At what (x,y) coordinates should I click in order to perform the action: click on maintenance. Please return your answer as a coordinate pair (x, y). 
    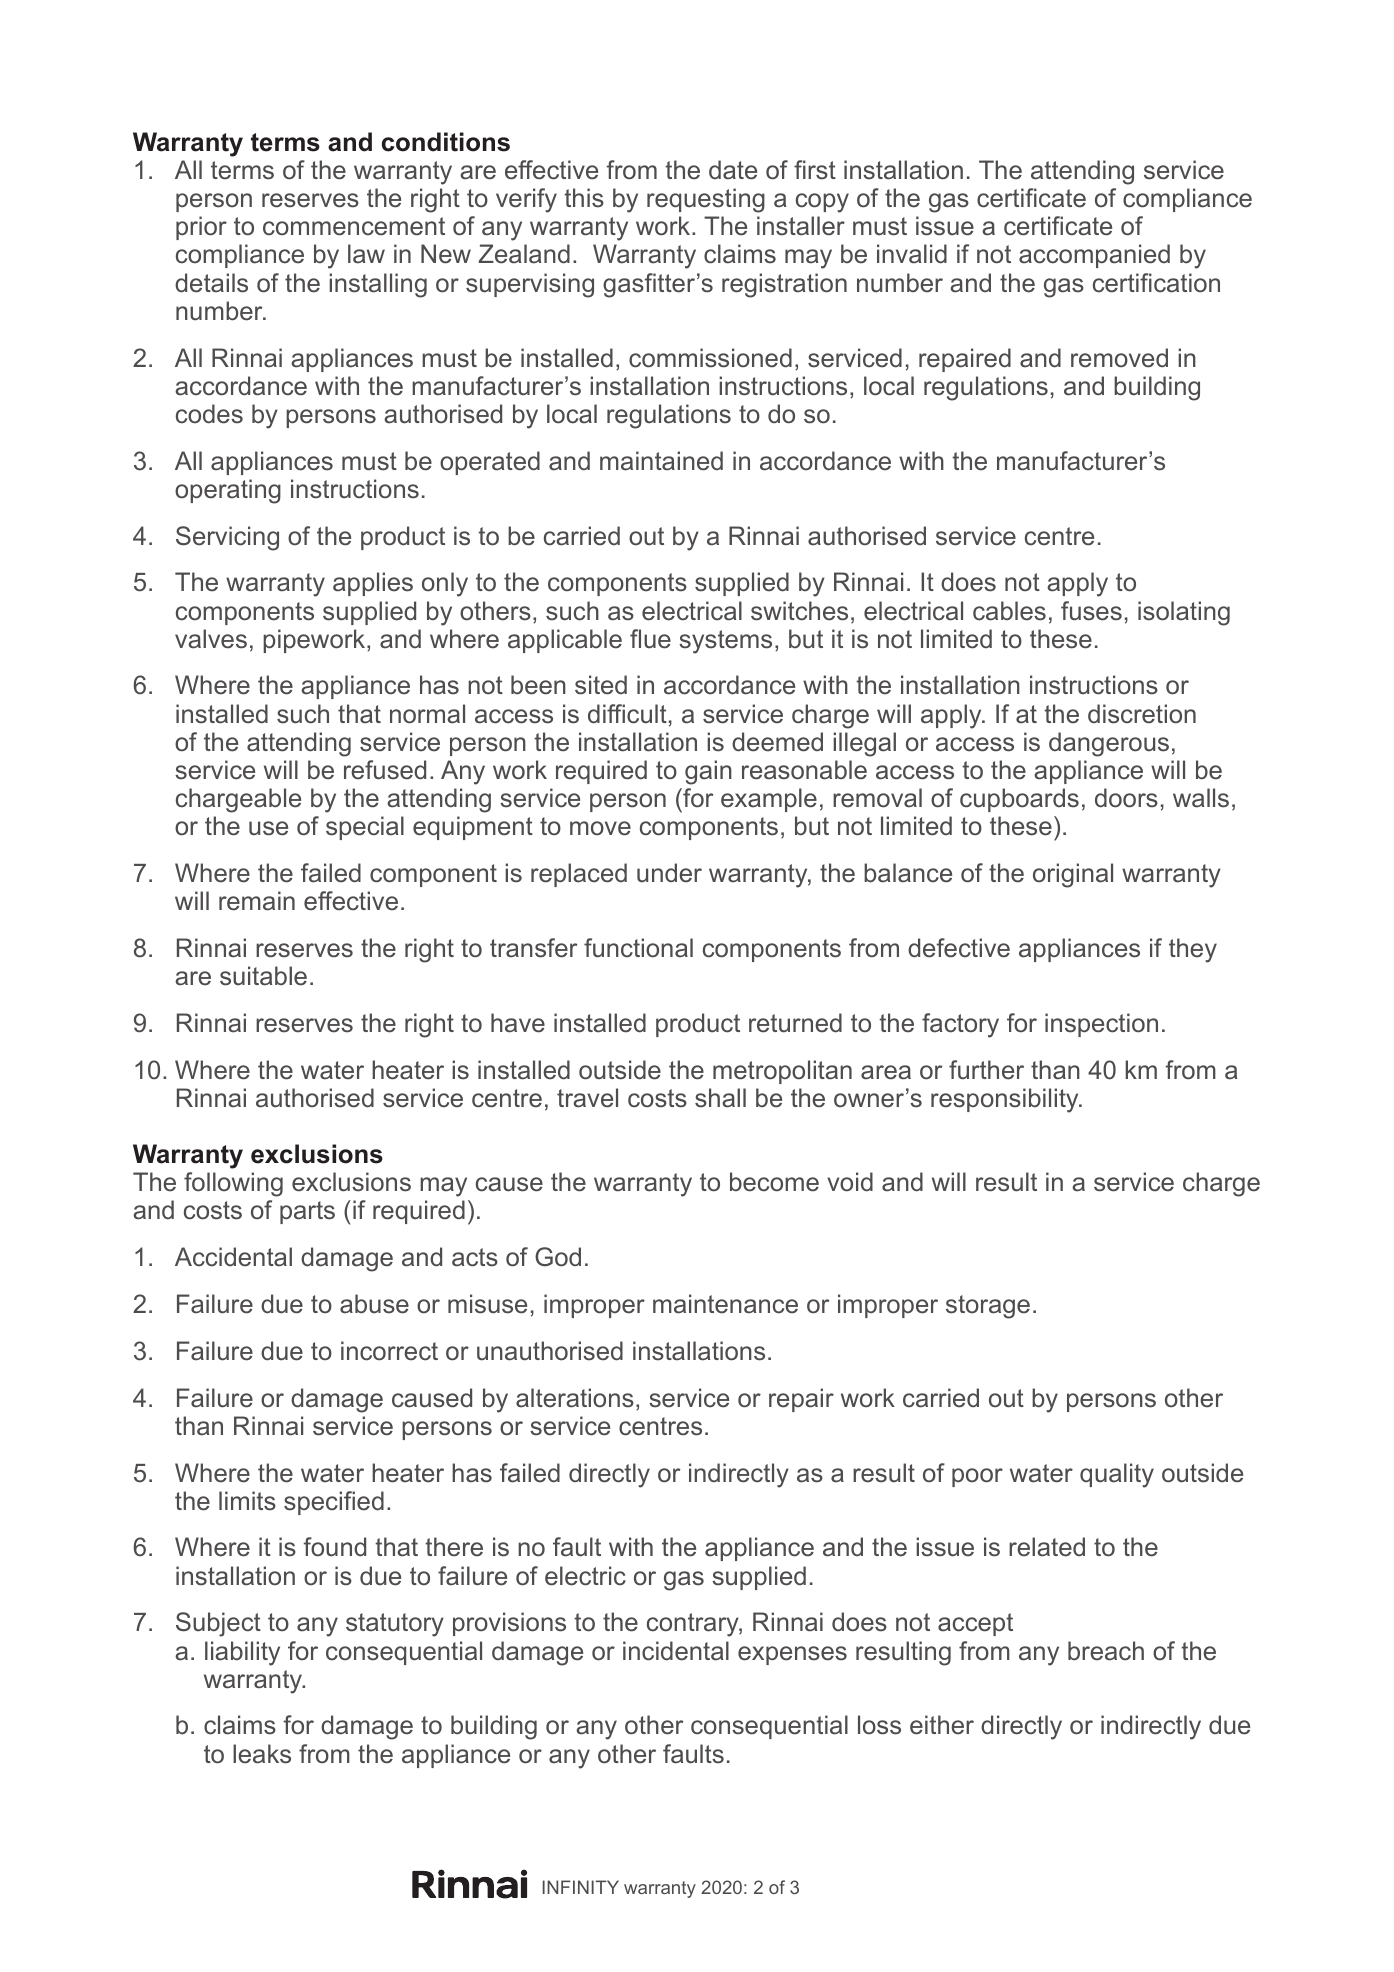
    Looking at the image, I should click on (725, 1304).
